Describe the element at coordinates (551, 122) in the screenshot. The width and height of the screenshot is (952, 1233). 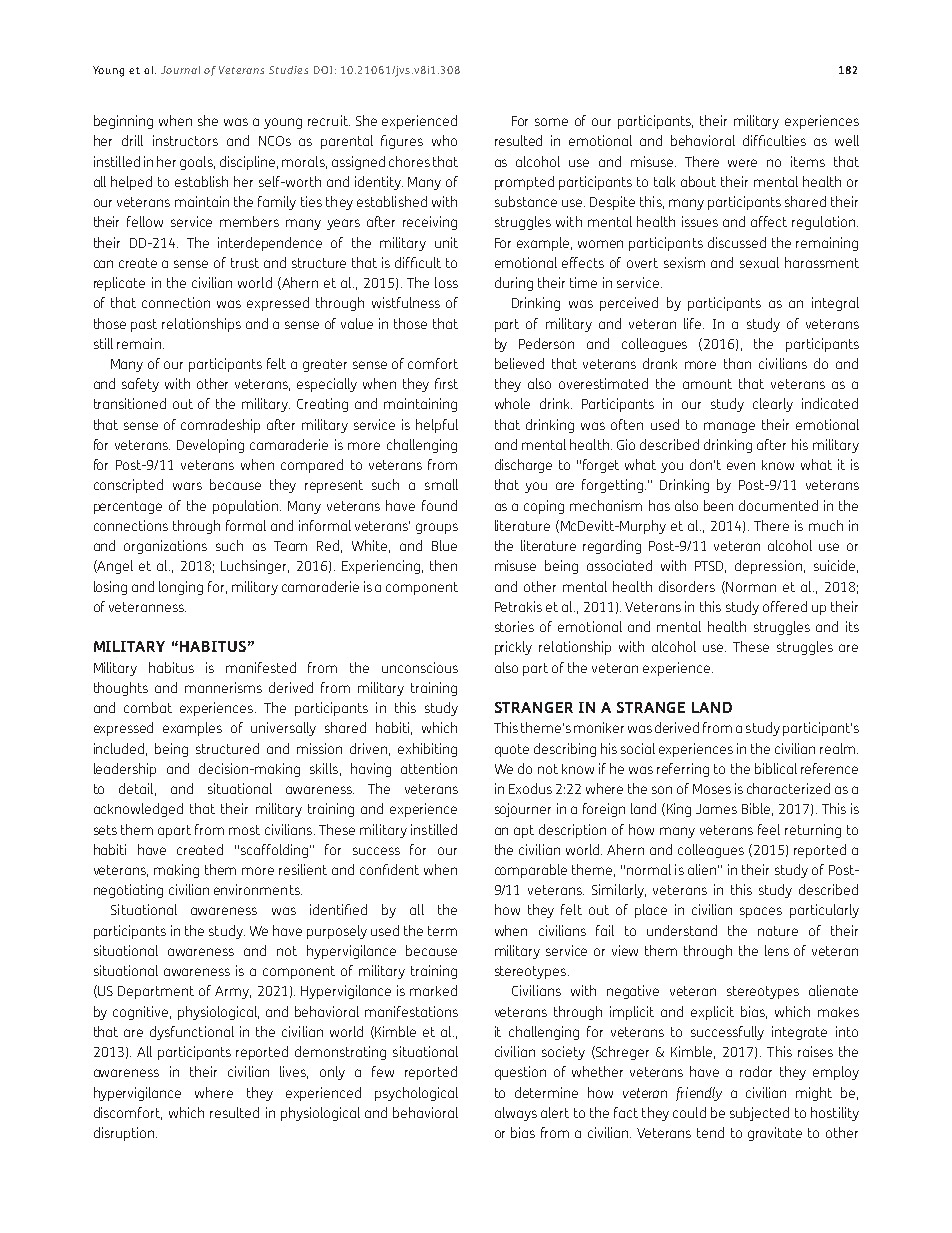
I see `some` at that location.
